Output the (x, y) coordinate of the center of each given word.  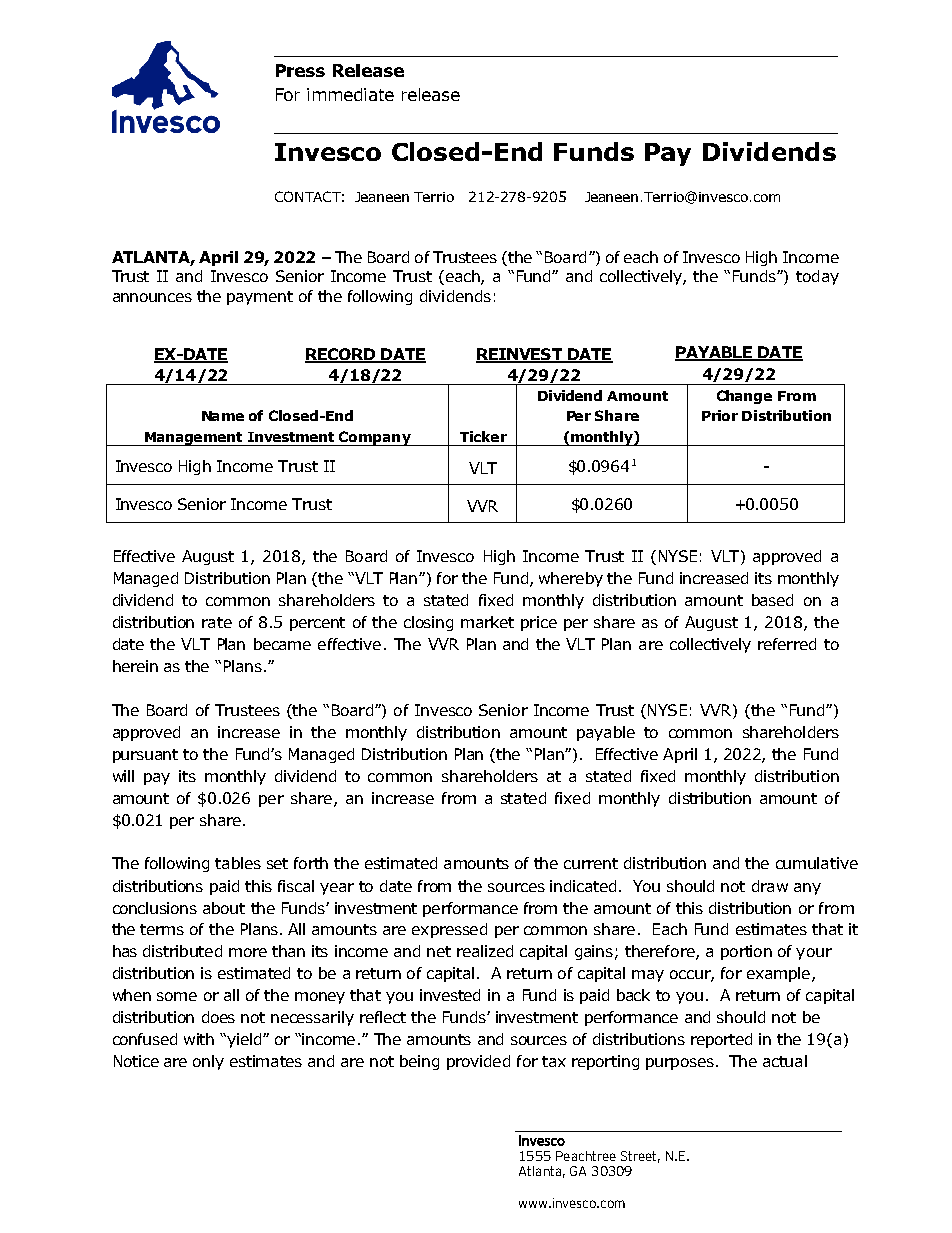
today (817, 277)
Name (223, 416)
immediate (350, 94)
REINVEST (520, 355)
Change (744, 397)
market (487, 622)
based (772, 600)
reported (721, 1040)
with (199, 1039)
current (591, 863)
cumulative (817, 863)
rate (217, 622)
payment (260, 298)
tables (238, 863)
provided (478, 1062)
